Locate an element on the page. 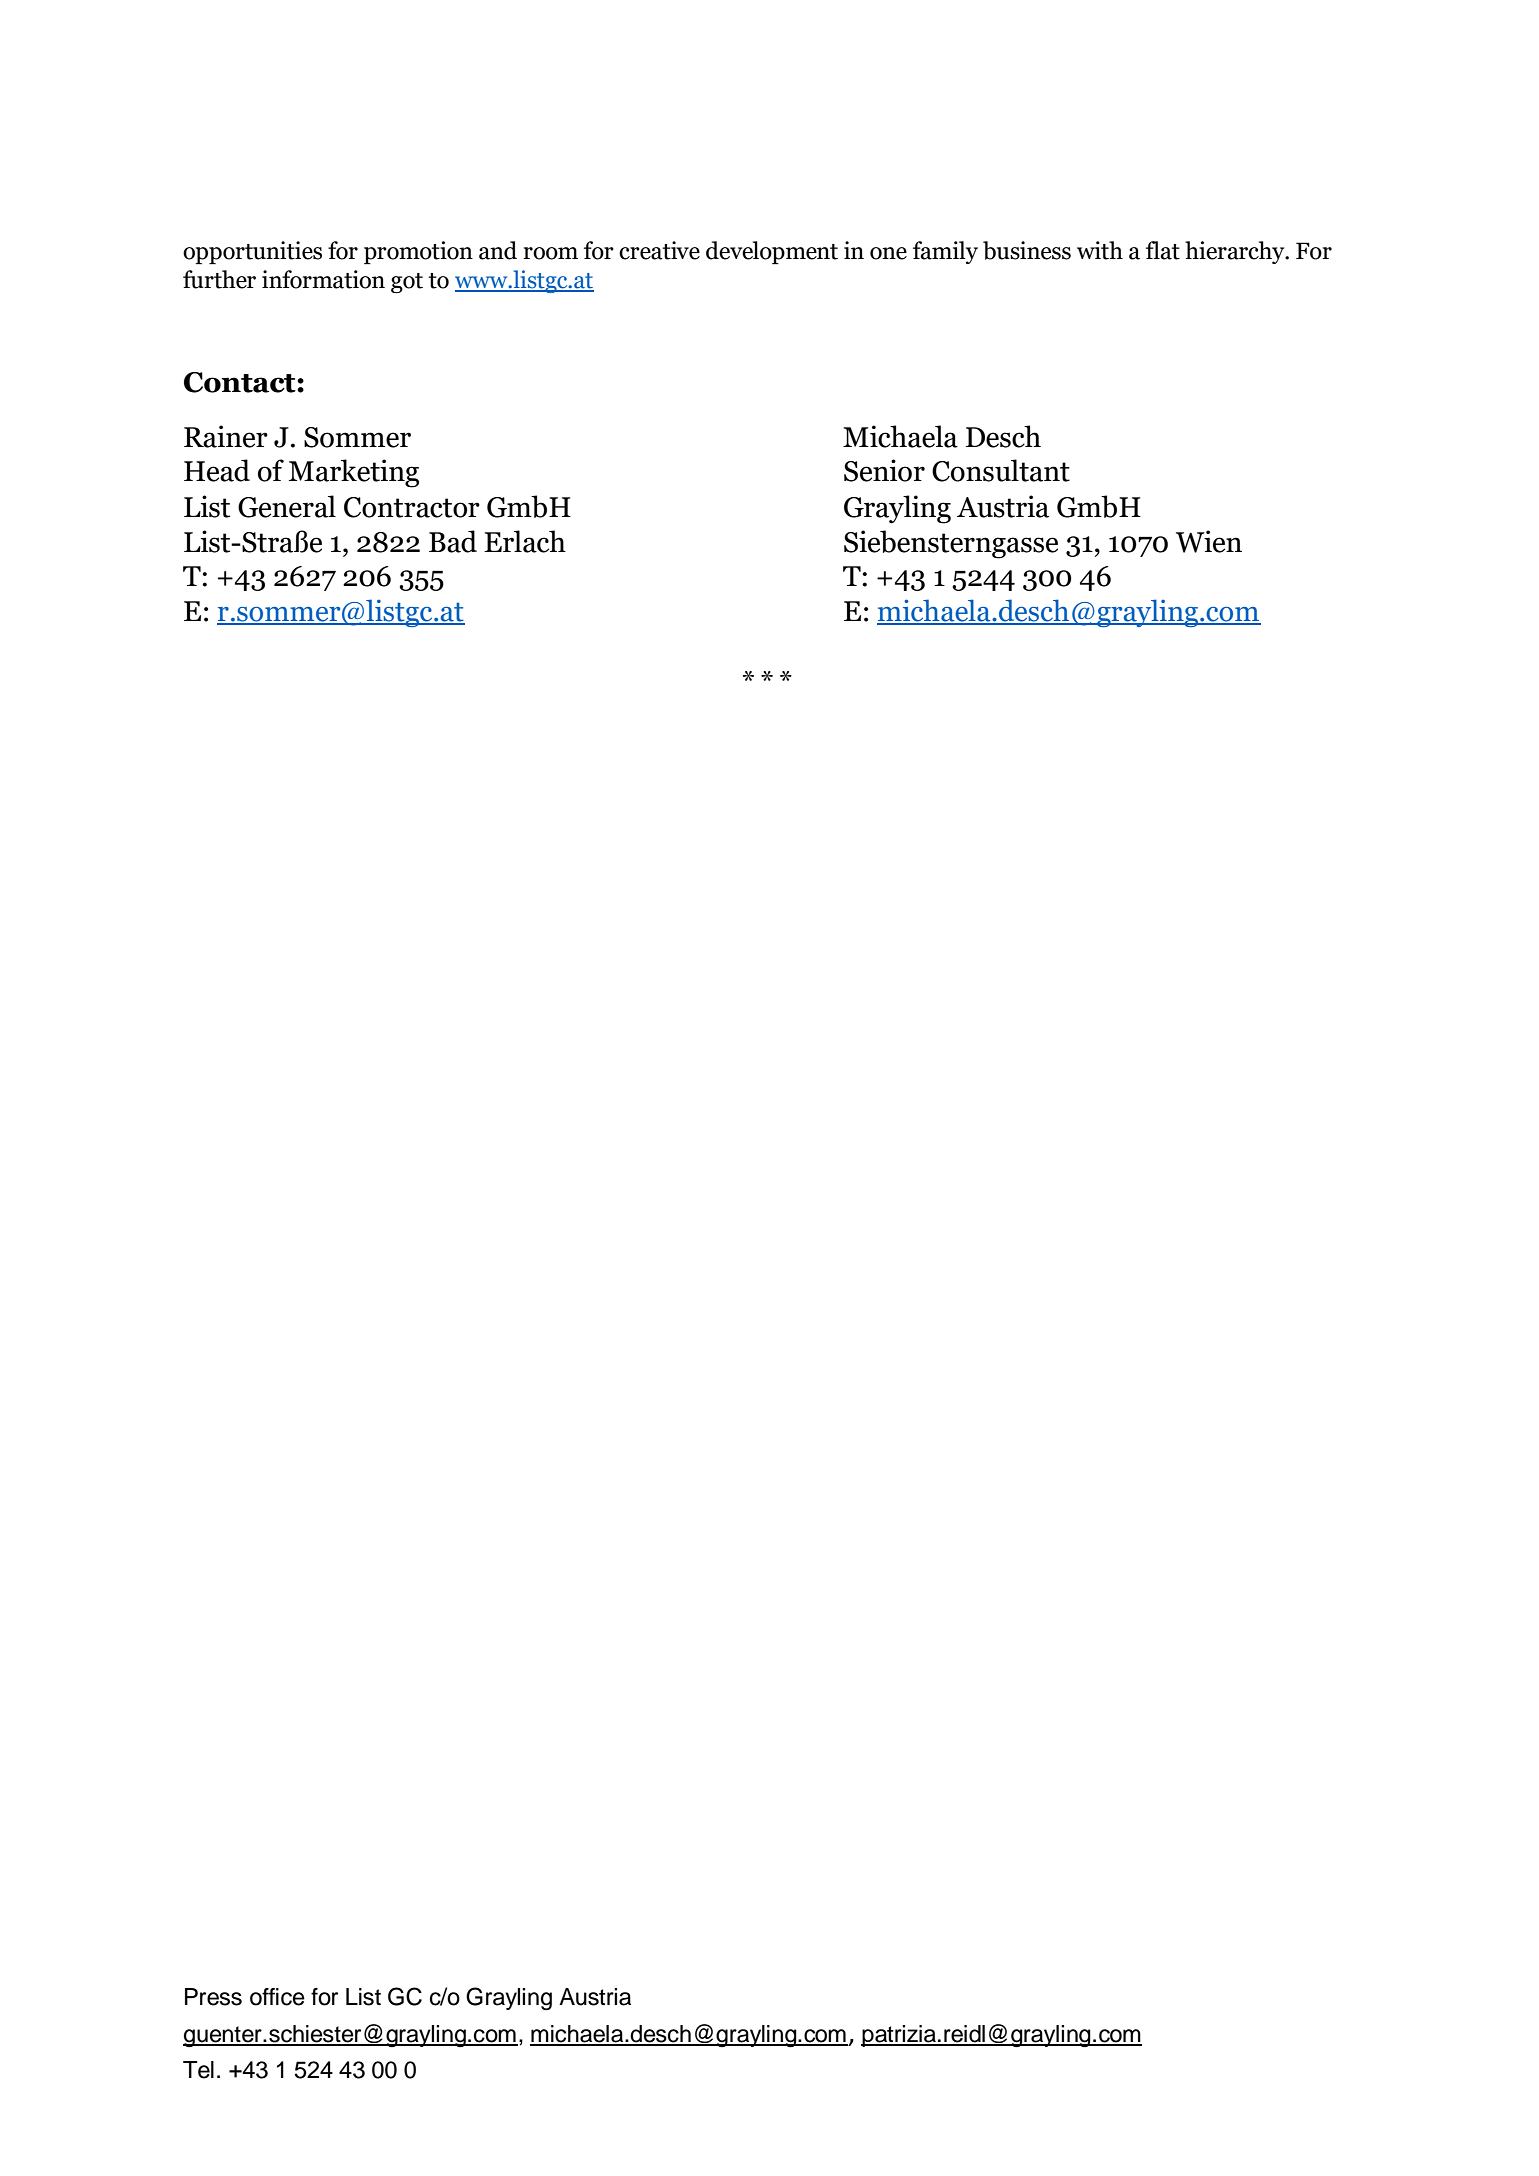  information is located at coordinates (323, 279).
